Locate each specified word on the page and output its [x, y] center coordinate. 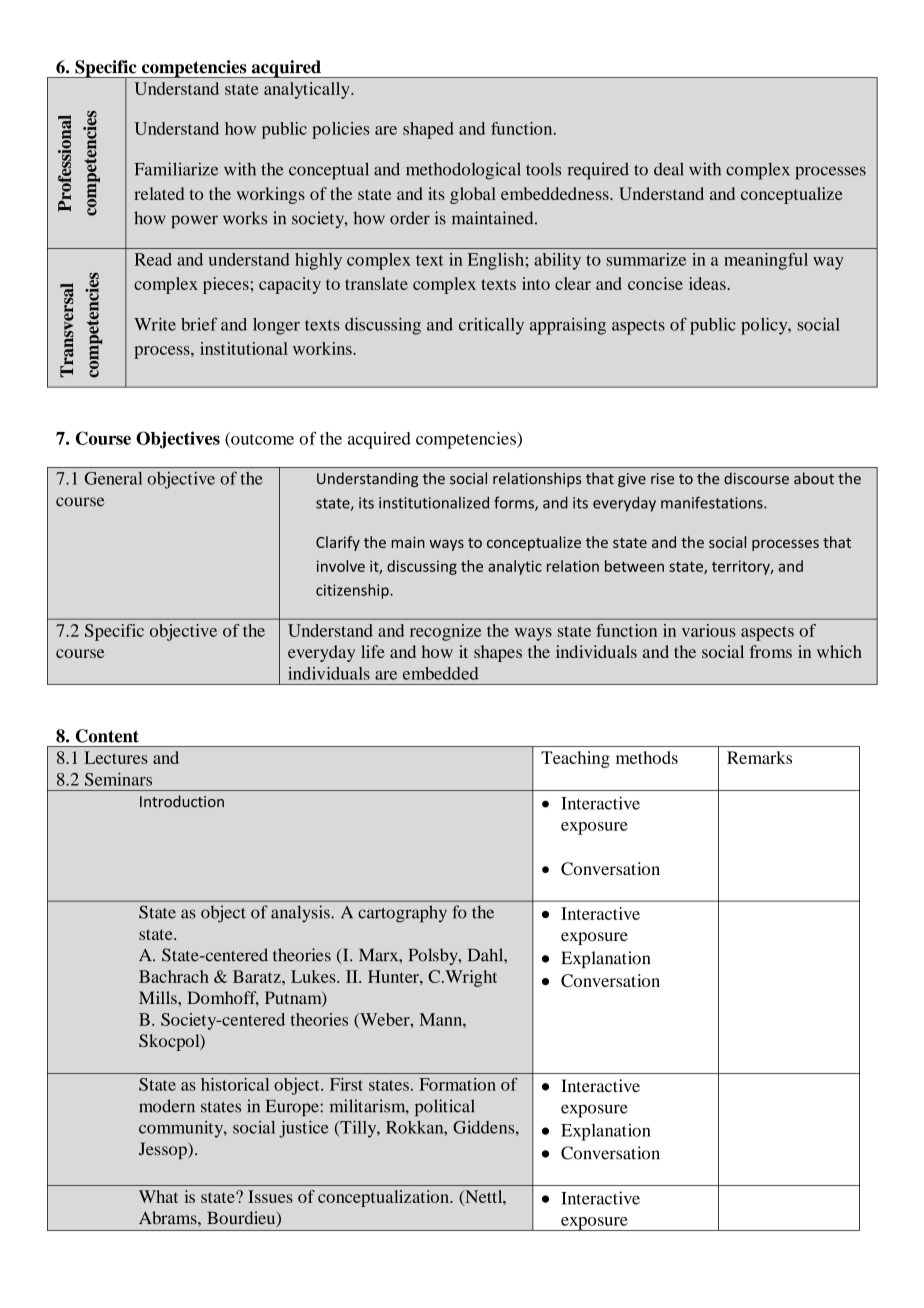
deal [669, 169]
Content [107, 736]
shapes [498, 653]
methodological [463, 171]
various [709, 630]
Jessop [164, 1150]
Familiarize [176, 169]
